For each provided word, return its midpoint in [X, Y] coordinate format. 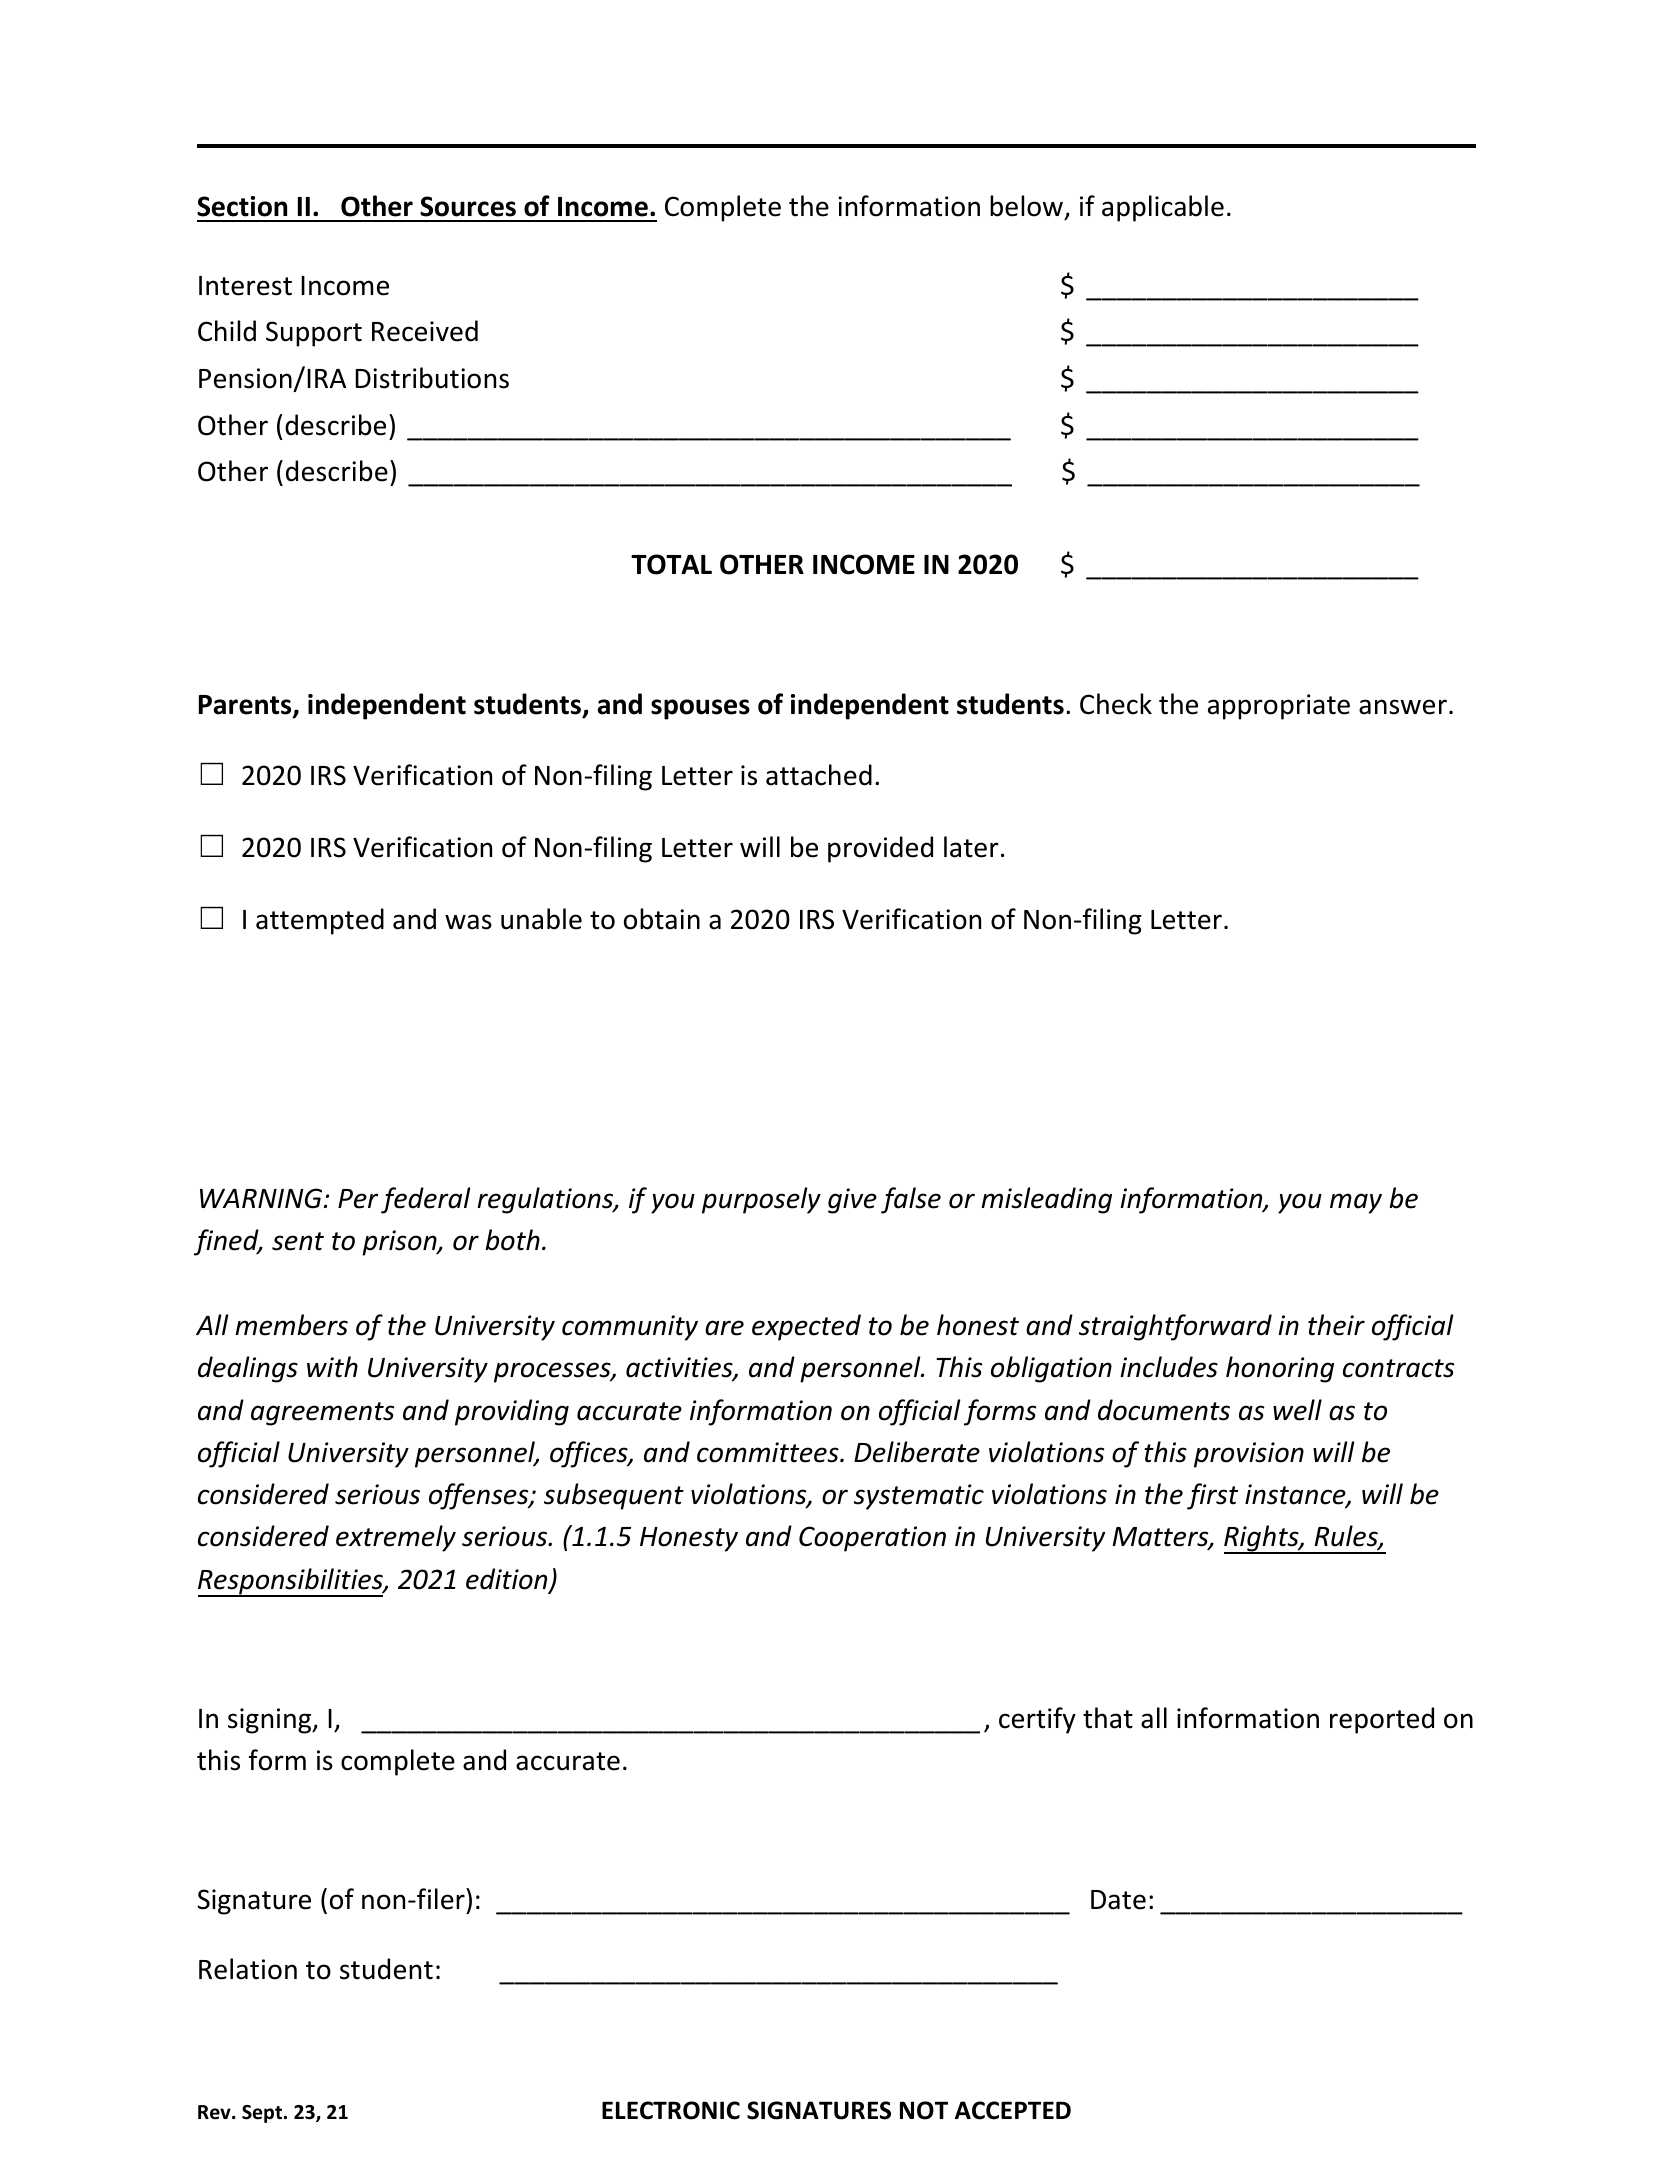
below [1026, 206]
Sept [263, 2114]
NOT [924, 2110]
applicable [1163, 208]
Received [425, 331]
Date [1118, 1900]
